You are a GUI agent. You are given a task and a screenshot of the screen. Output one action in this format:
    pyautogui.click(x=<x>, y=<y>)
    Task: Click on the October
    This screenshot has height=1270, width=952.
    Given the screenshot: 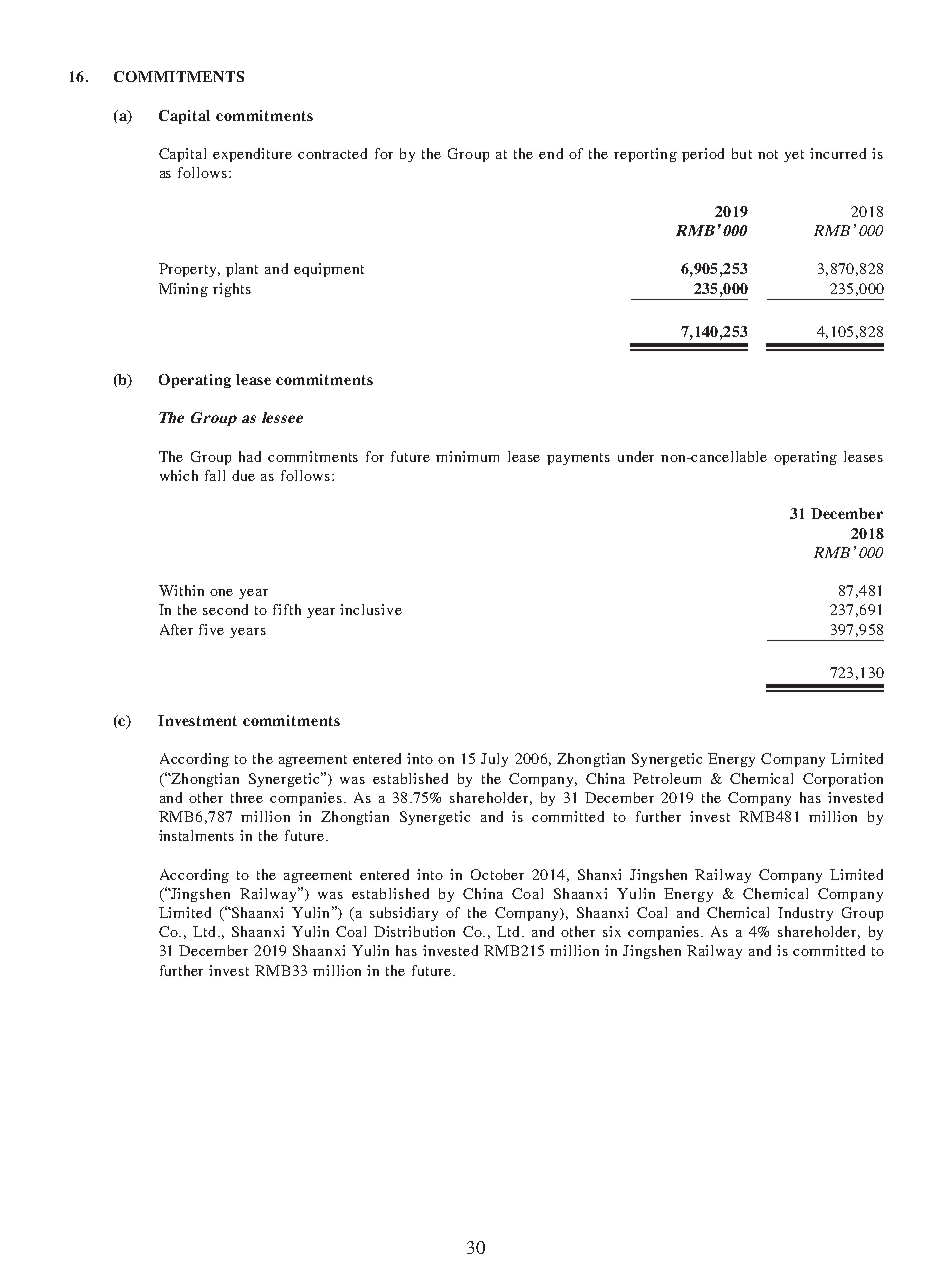 What is the action you would take?
    pyautogui.click(x=497, y=874)
